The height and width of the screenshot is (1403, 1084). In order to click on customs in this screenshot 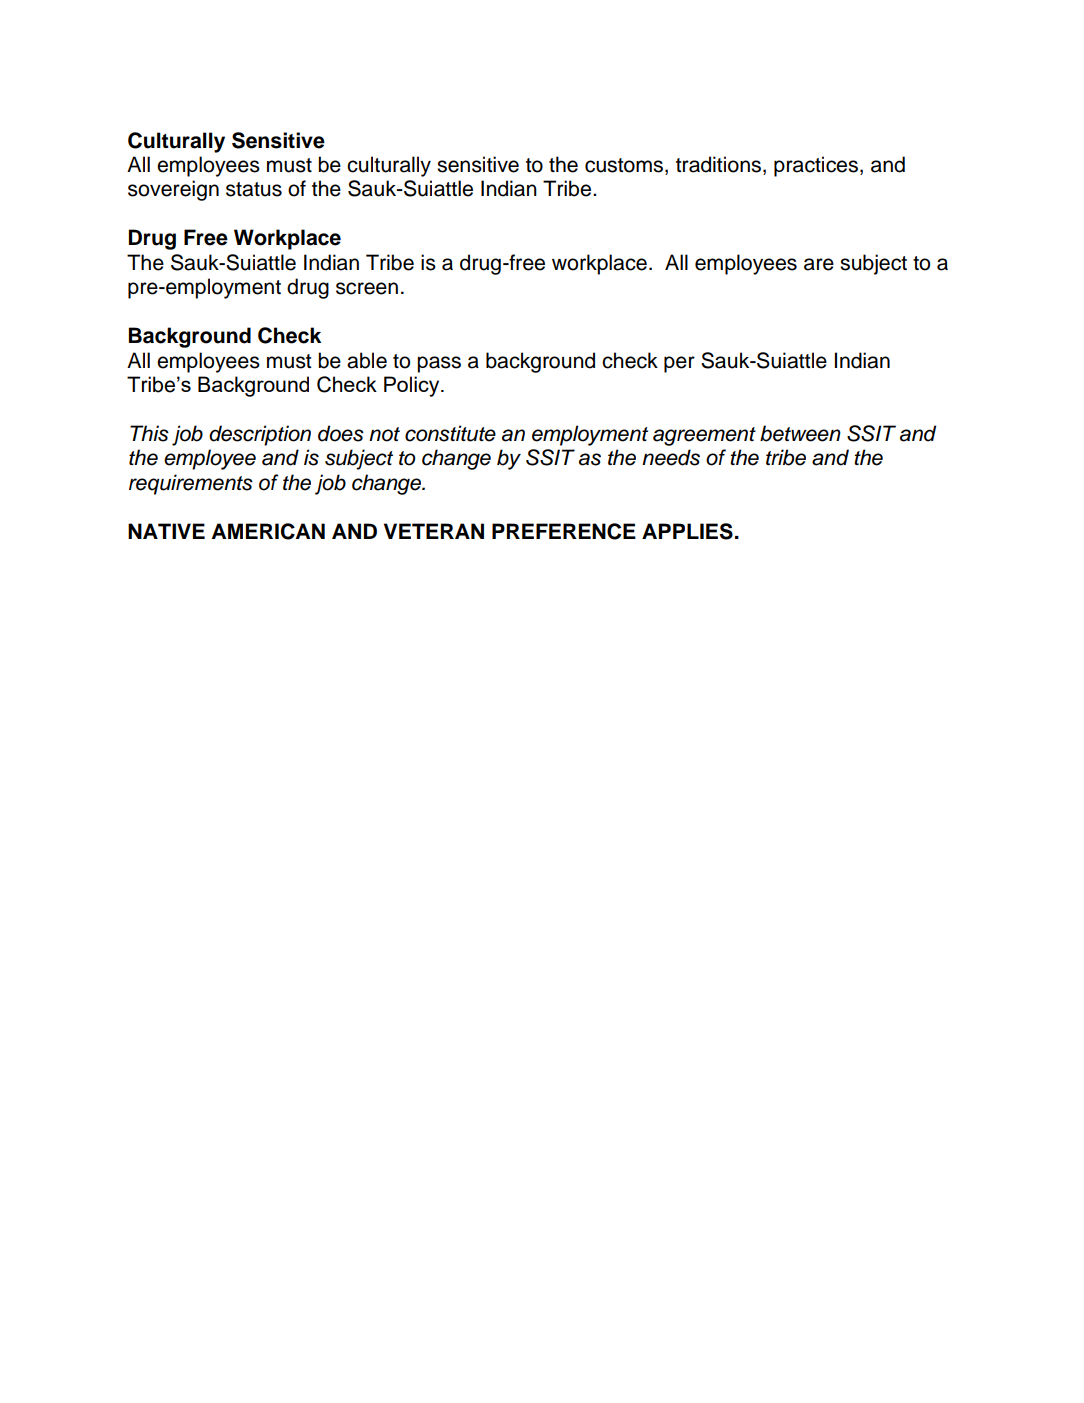, I will do `click(625, 166)`.
